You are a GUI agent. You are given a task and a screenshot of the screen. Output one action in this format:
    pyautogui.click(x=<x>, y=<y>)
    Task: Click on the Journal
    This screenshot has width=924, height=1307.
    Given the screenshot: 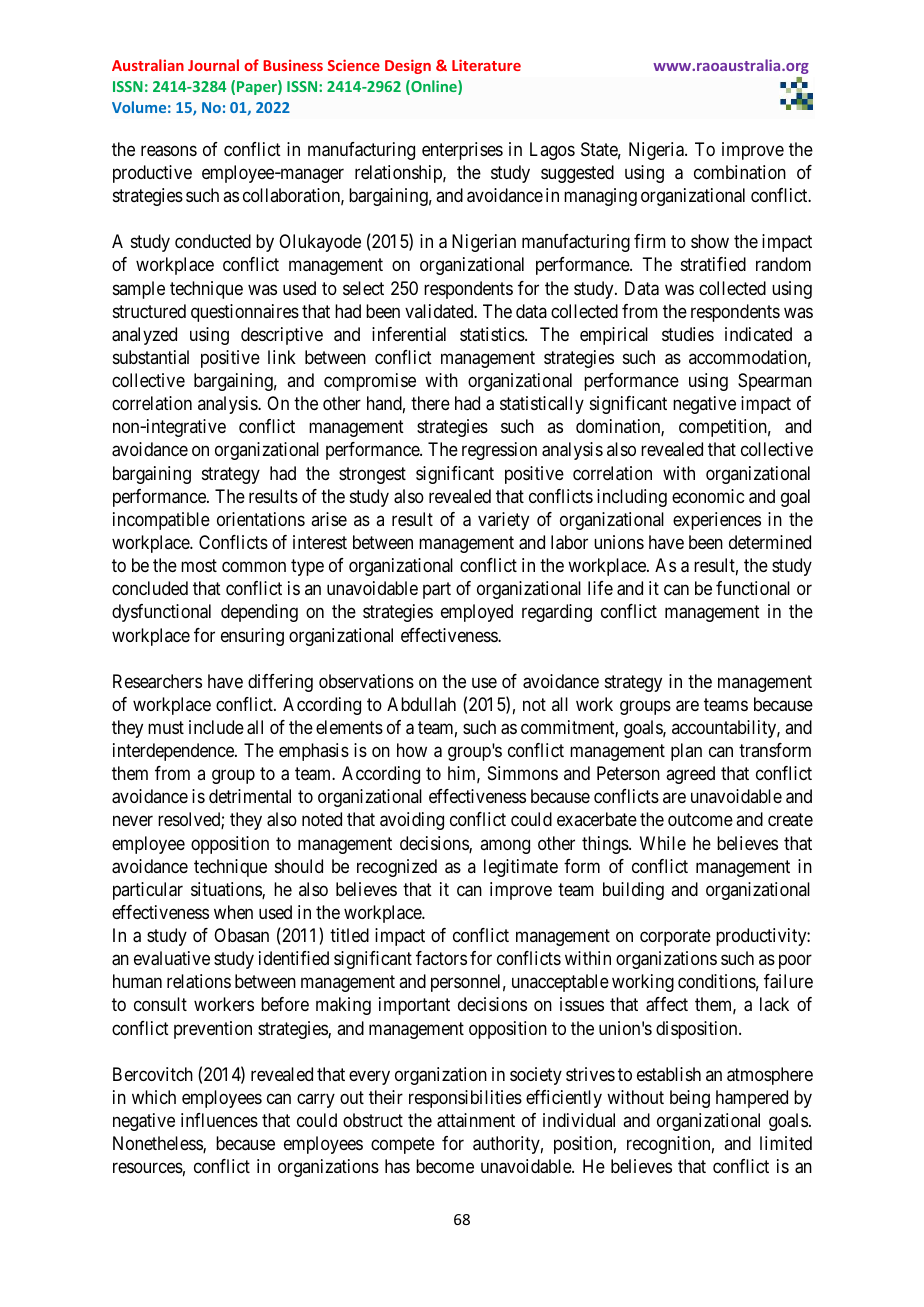 What is the action you would take?
    pyautogui.click(x=213, y=65)
